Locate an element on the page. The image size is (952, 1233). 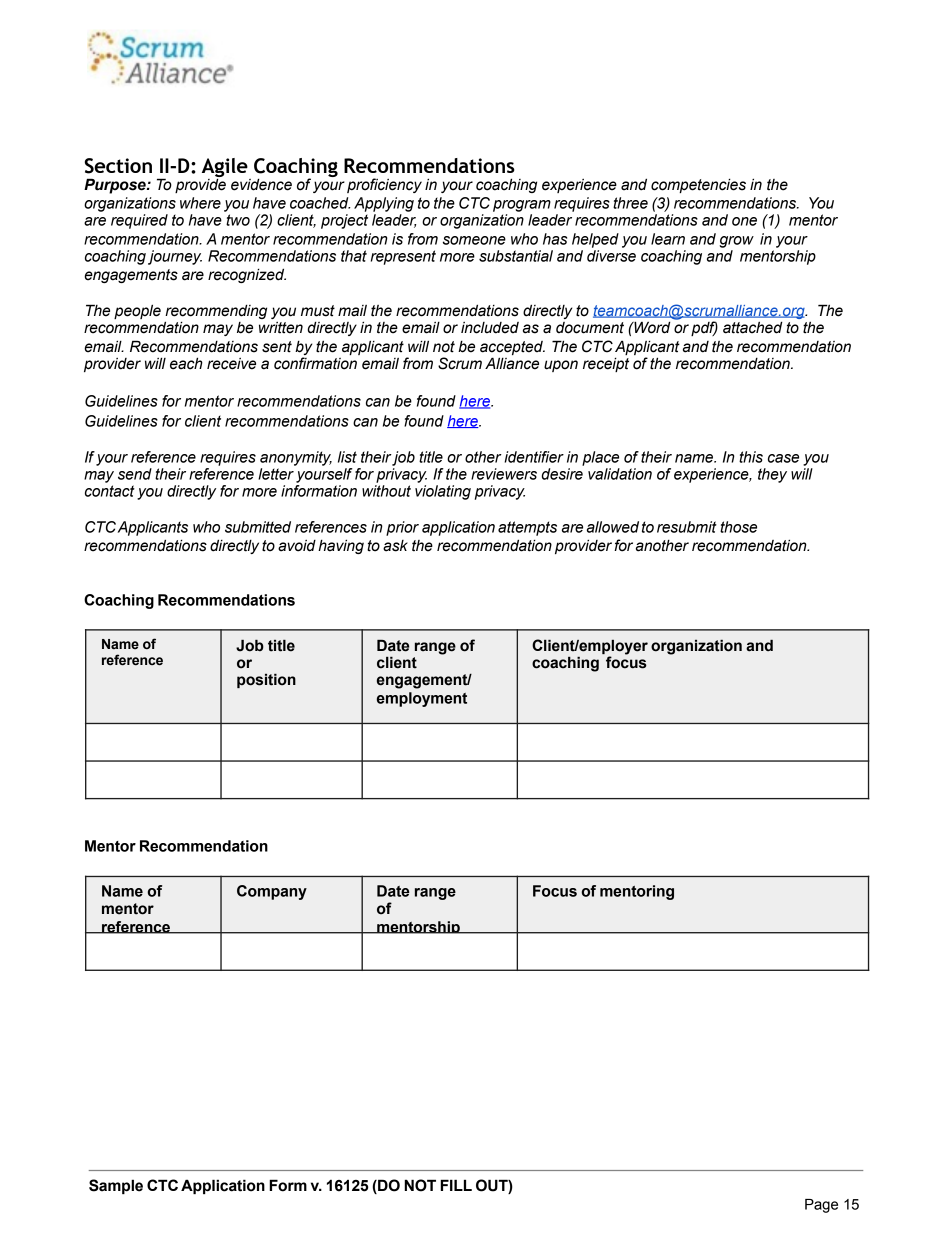
Sample is located at coordinates (116, 1186).
